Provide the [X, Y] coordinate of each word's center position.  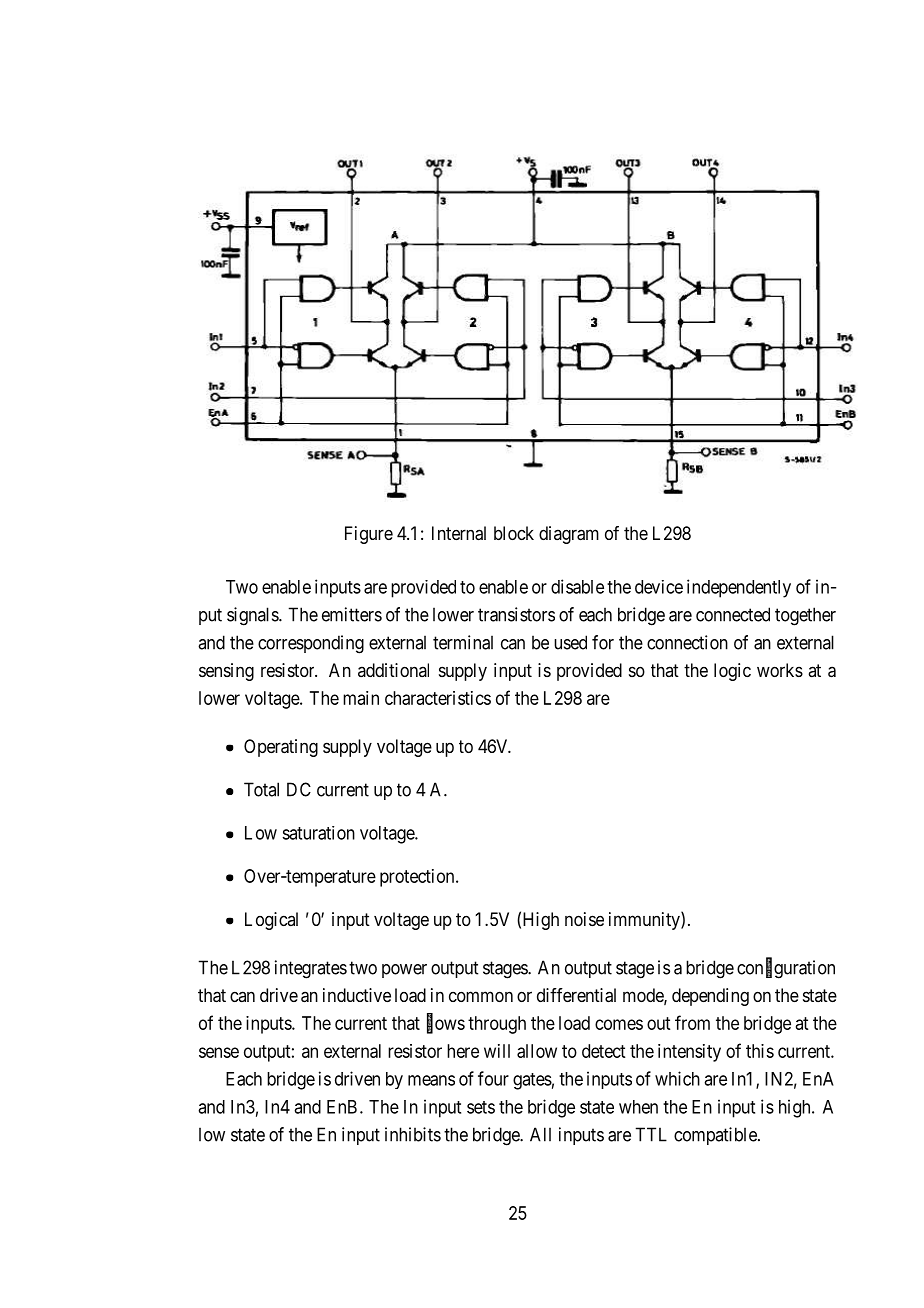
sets [481, 1107]
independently [739, 588]
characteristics [438, 698]
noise [584, 919]
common [481, 996]
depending [710, 997]
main [361, 698]
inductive [357, 995]
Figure [369, 535]
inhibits [413, 1134]
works [780, 670]
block [514, 533]
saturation [318, 833]
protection [418, 878]
